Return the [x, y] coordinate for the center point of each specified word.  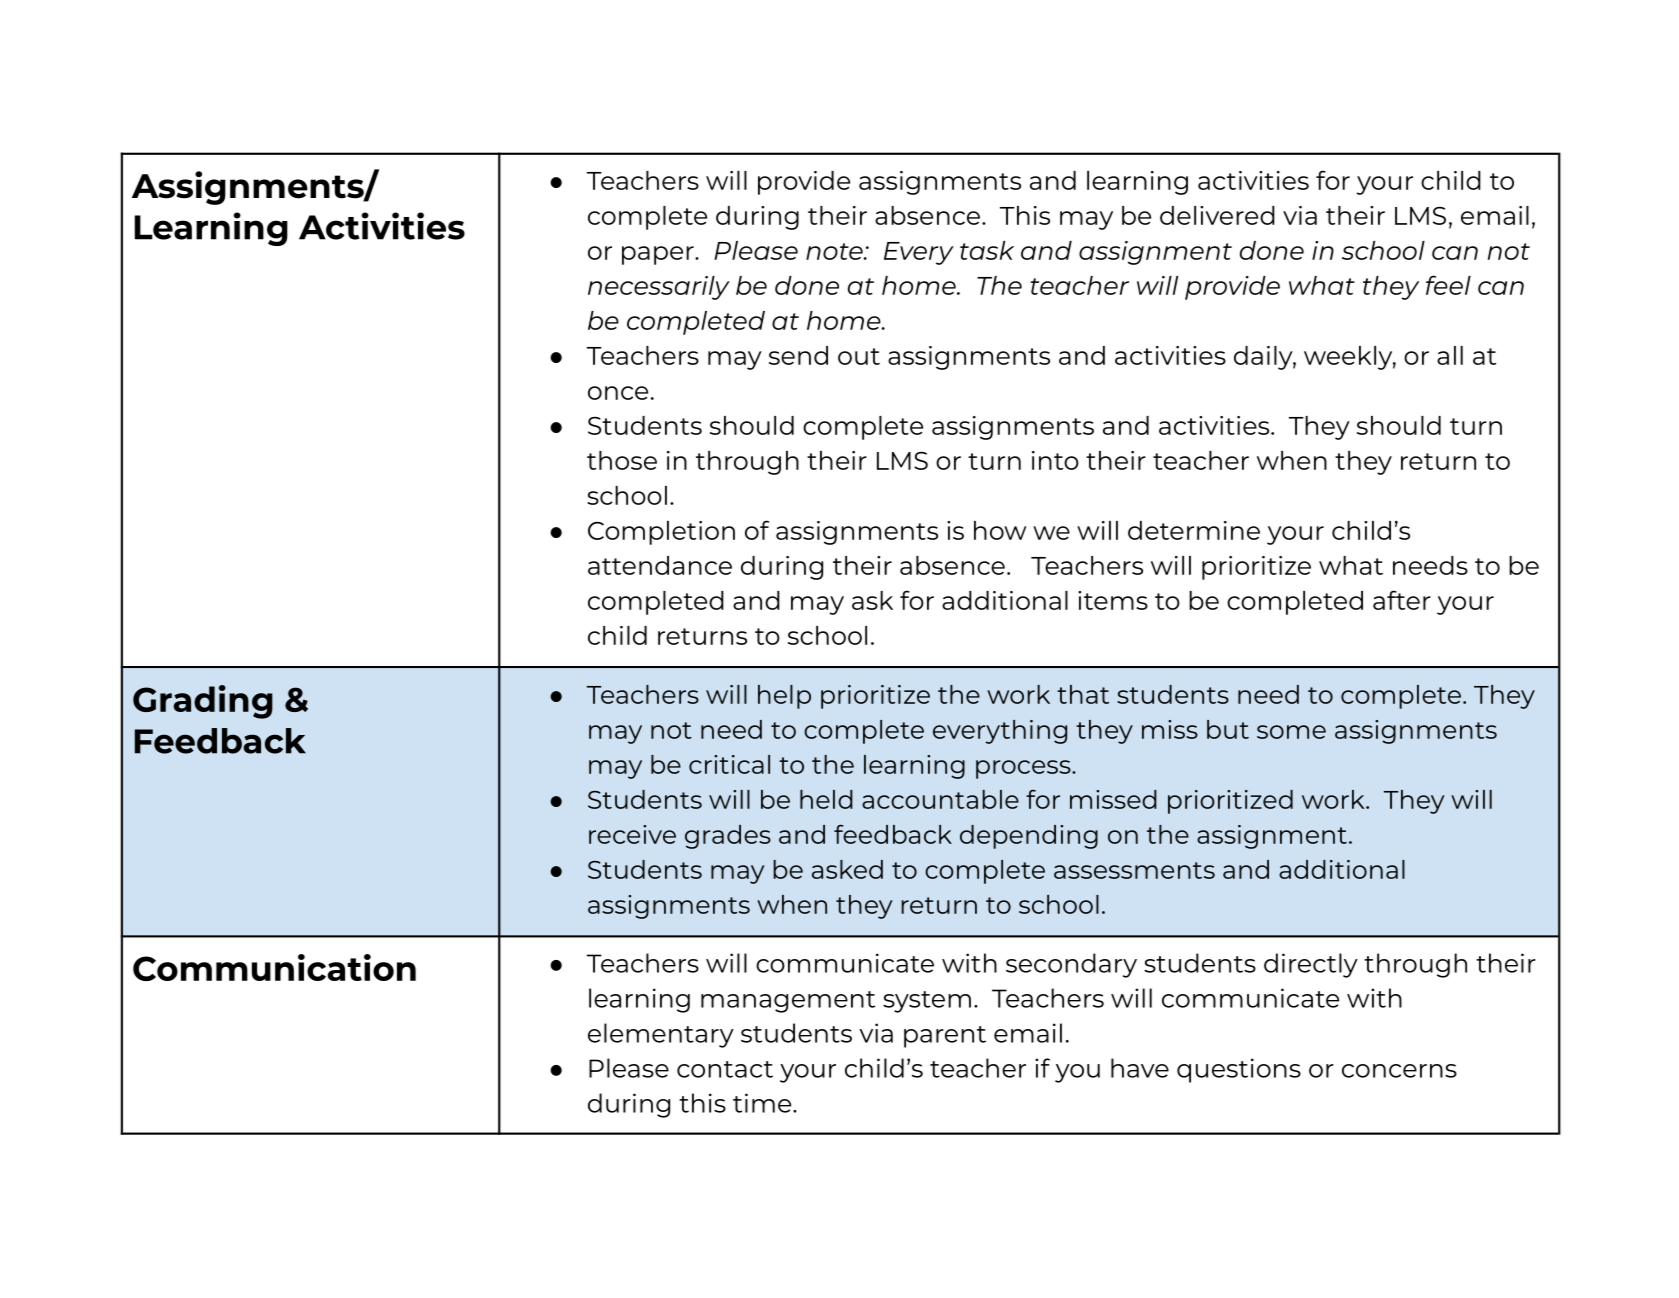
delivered [1217, 215]
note [835, 251]
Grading [203, 702]
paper [659, 255]
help [784, 697]
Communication [274, 967]
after [1402, 600]
